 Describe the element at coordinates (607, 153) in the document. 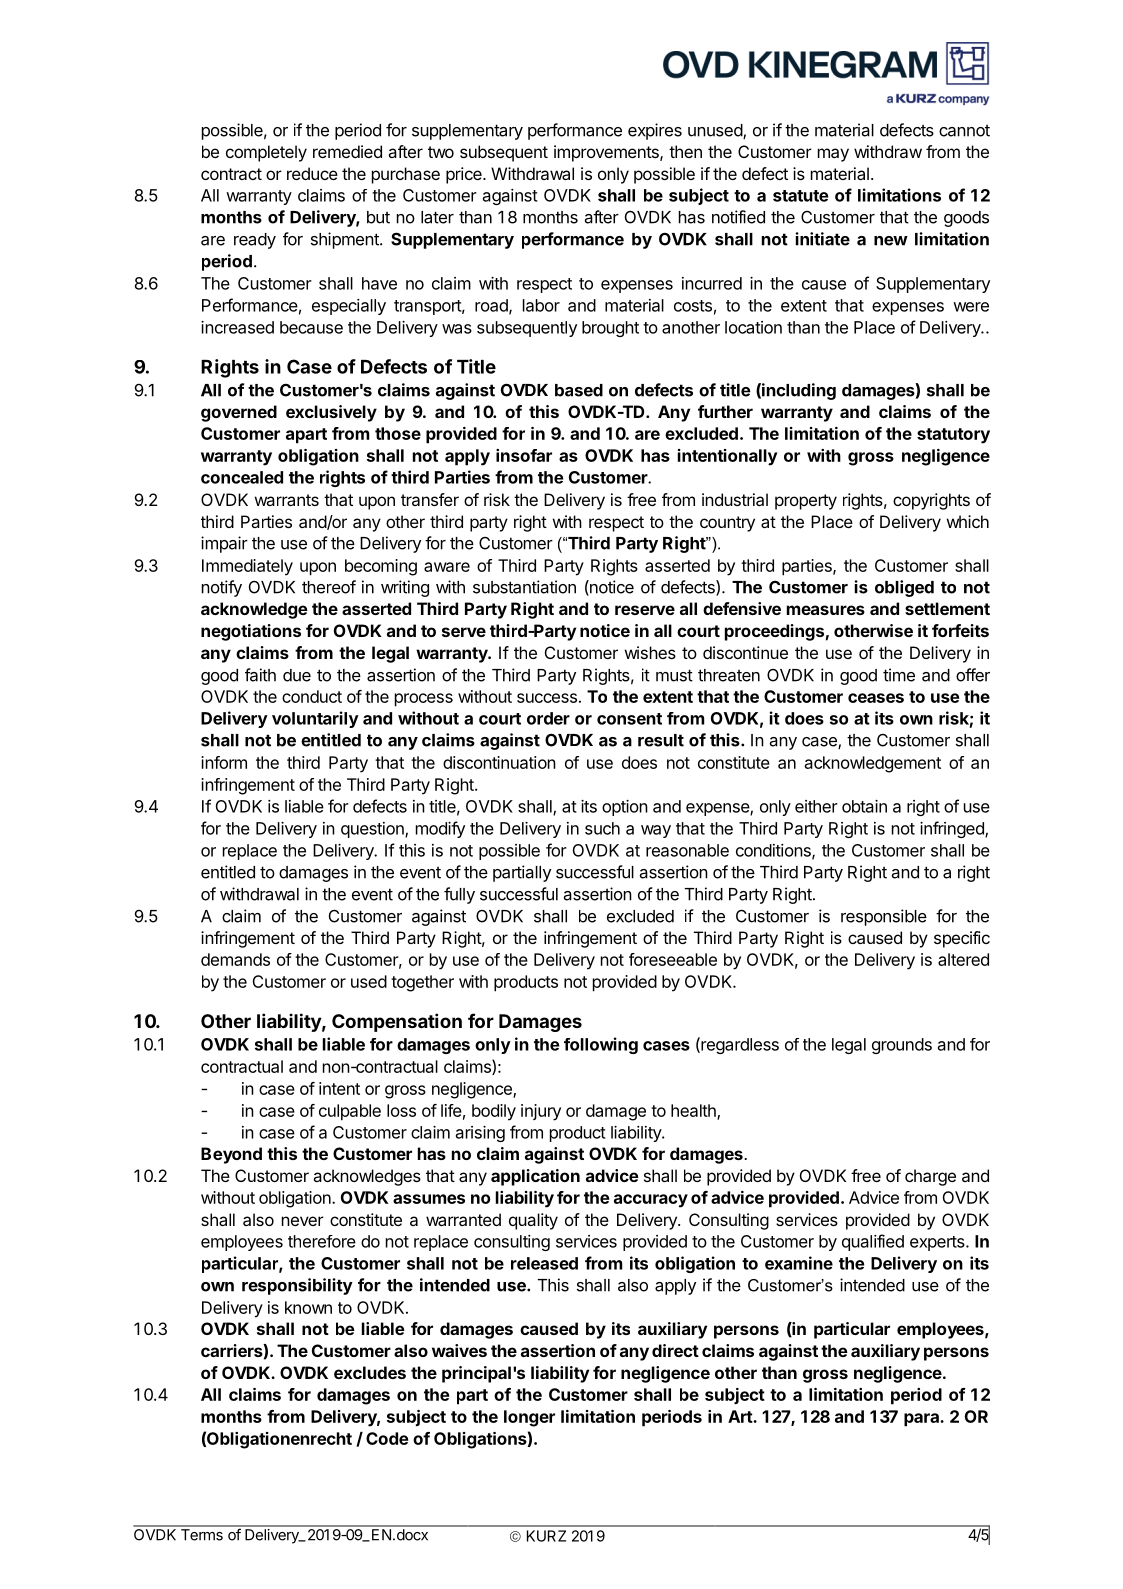

I see `improvements` at that location.
